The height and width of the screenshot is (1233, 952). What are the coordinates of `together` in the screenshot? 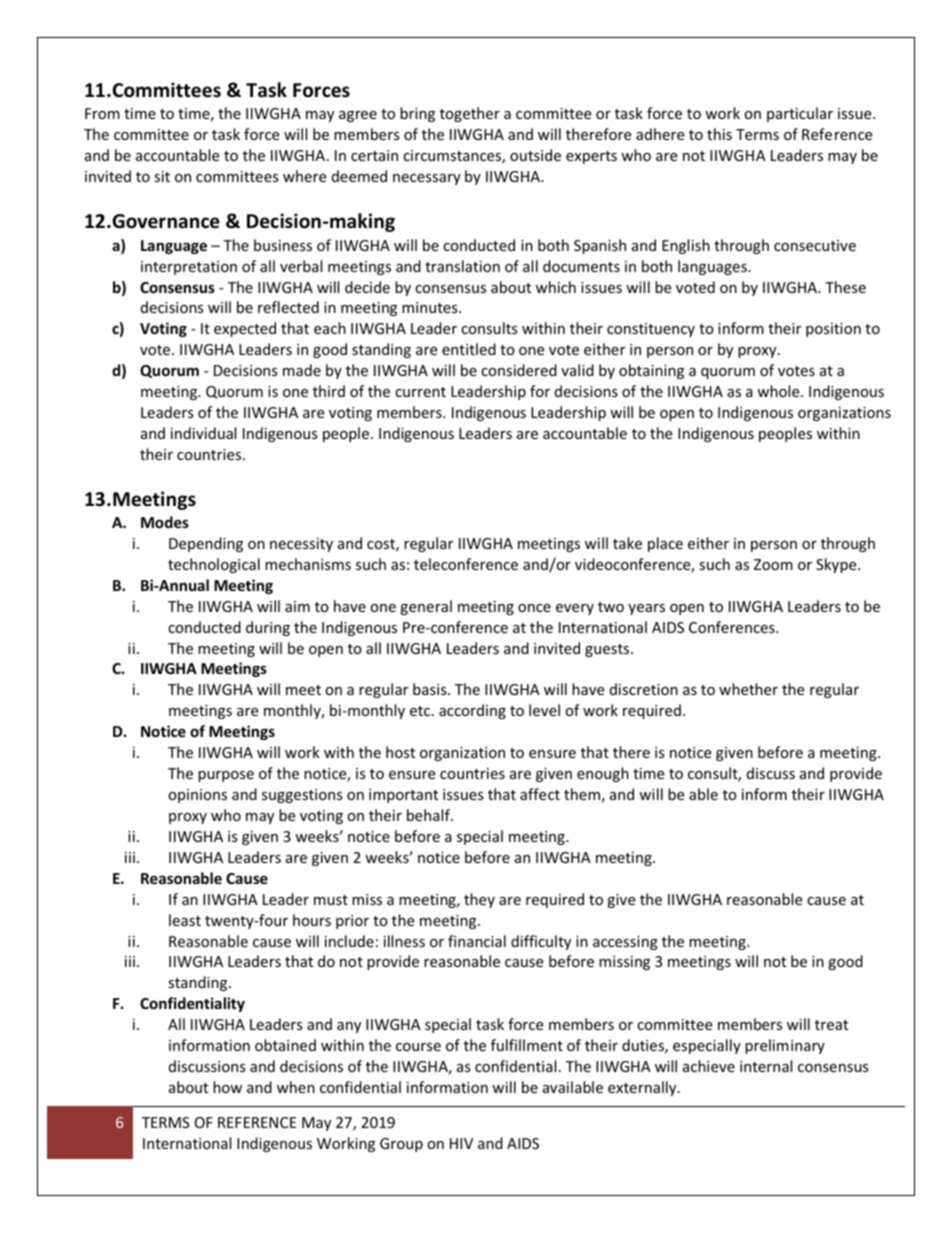 It's located at (470, 114).
